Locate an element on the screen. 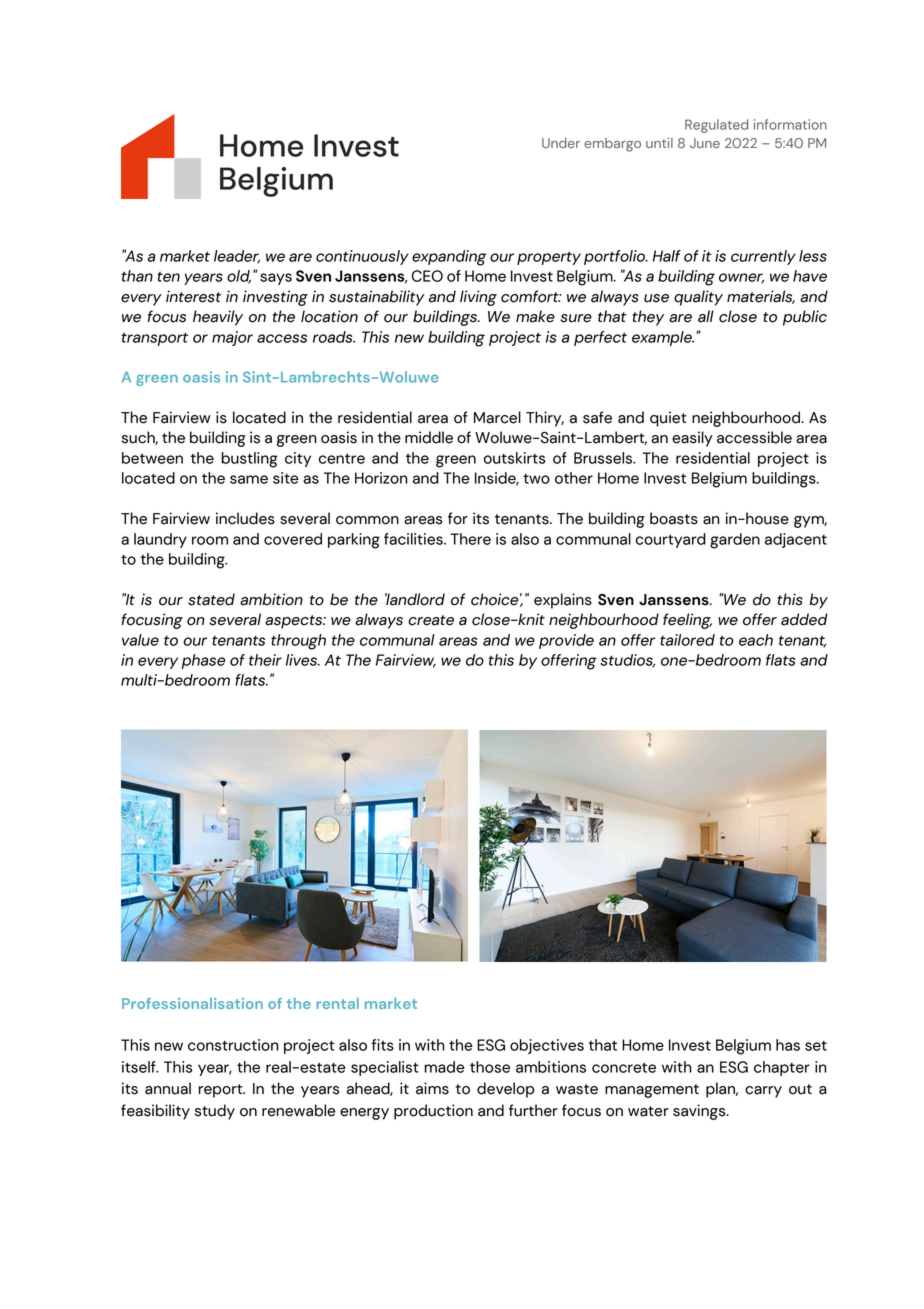 The image size is (924, 1309). those is located at coordinates (490, 1067).
